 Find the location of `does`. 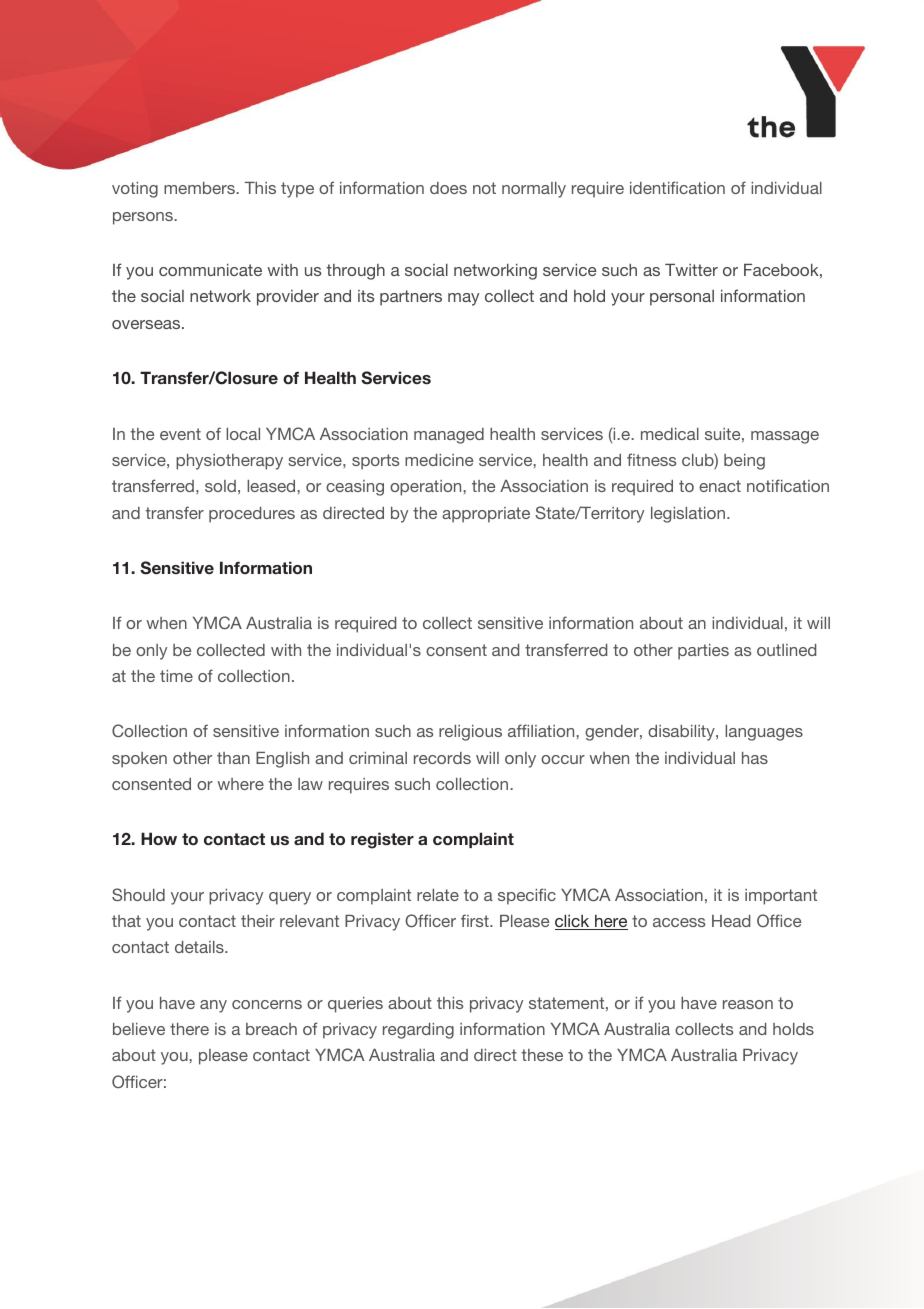

does is located at coordinates (448, 188).
